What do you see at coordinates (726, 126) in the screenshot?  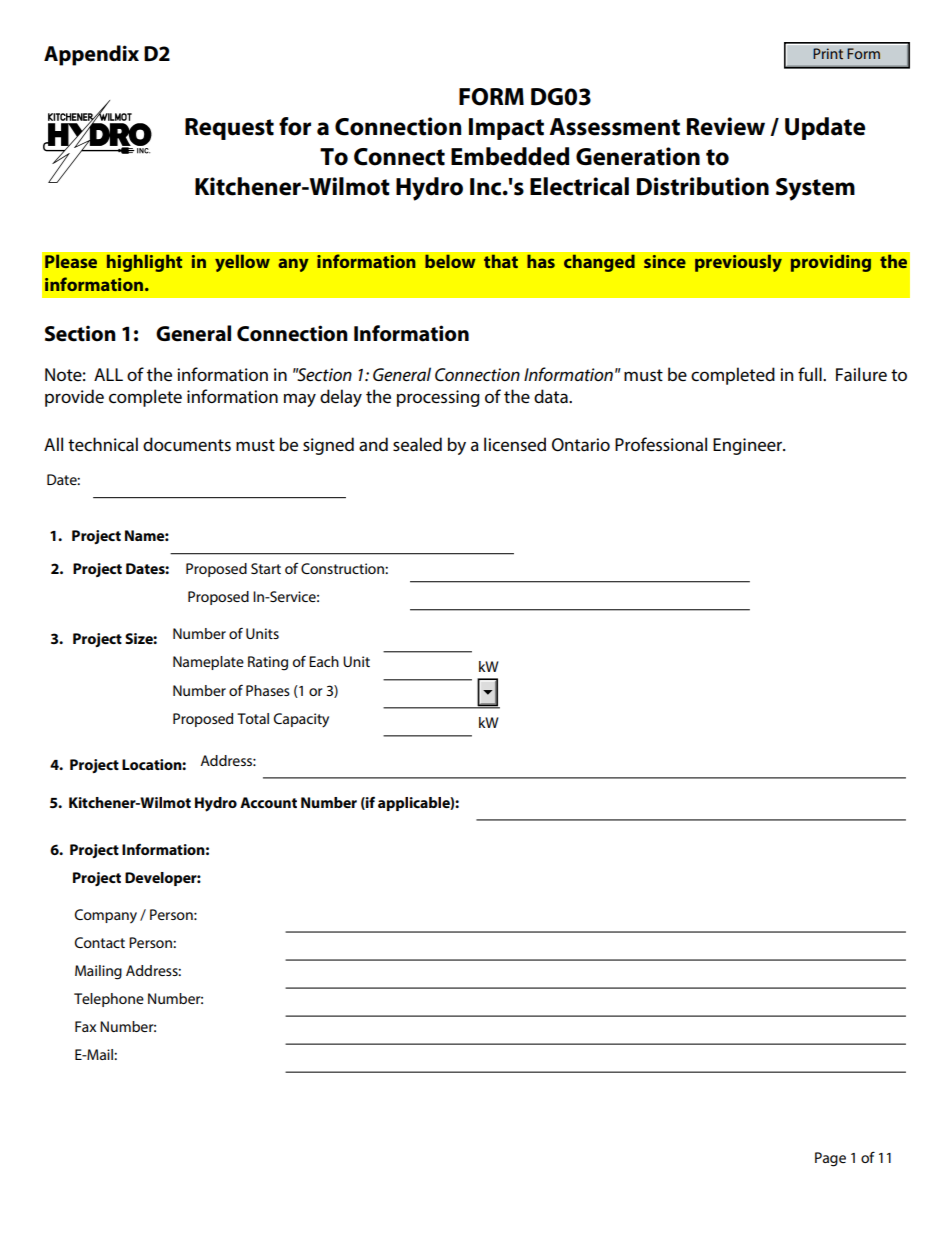 I see `Review` at bounding box center [726, 126].
